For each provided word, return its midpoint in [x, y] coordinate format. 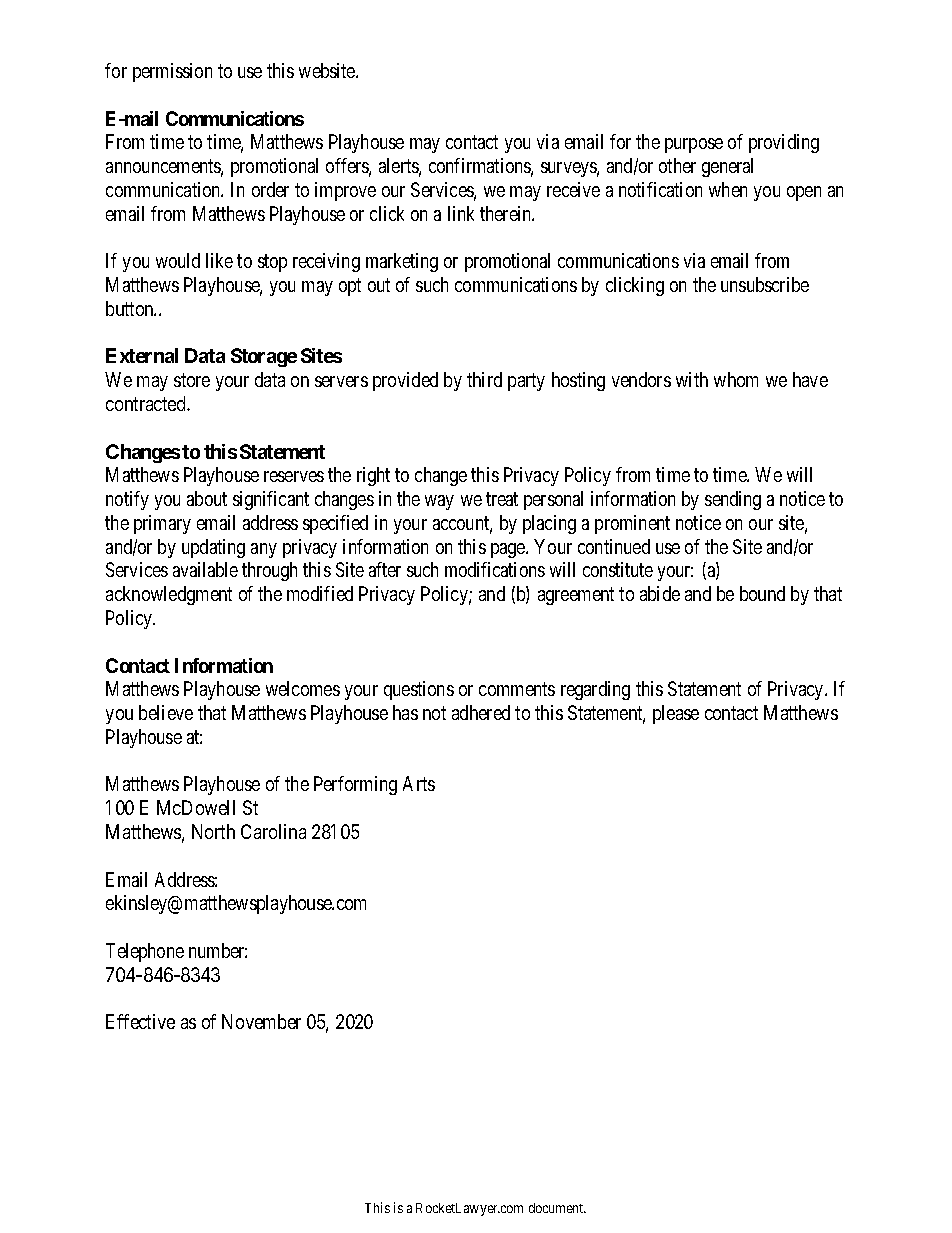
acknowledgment [169, 595]
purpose [694, 145]
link [461, 213]
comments [517, 689]
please [676, 714]
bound [762, 593]
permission [172, 72]
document [557, 1208]
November [261, 1021]
